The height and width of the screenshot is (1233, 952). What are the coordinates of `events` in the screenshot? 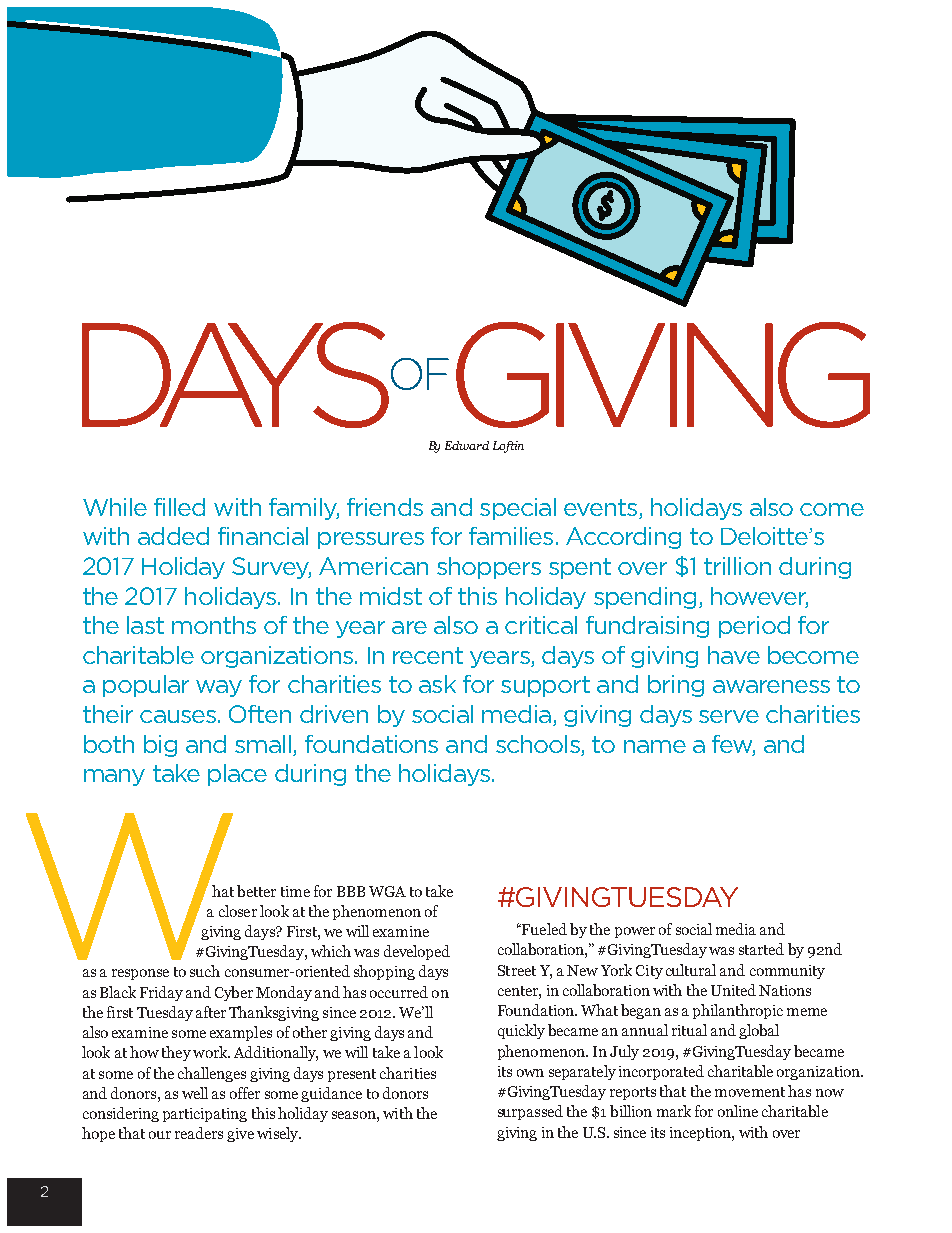 It's located at (602, 509).
